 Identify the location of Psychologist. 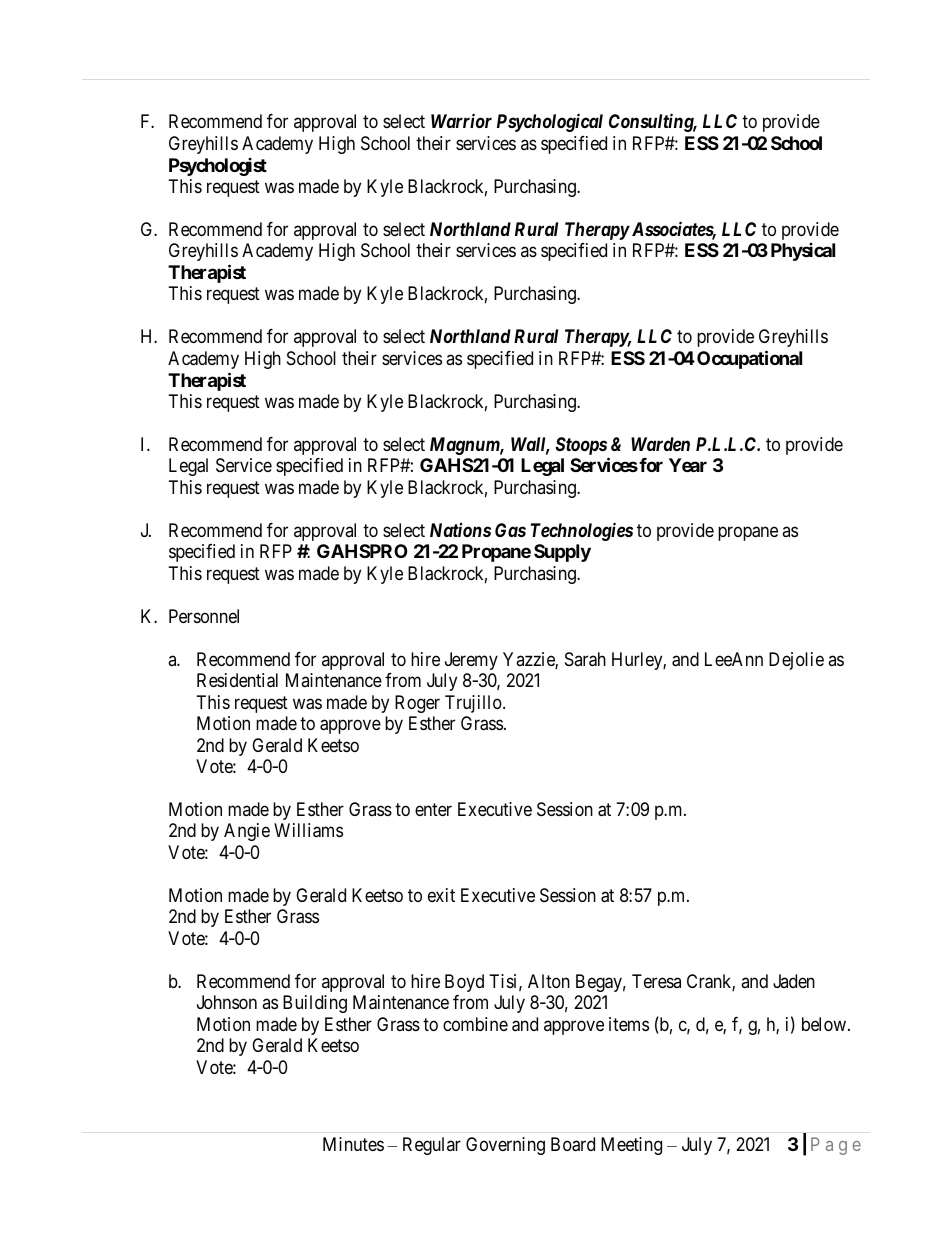
(218, 167).
